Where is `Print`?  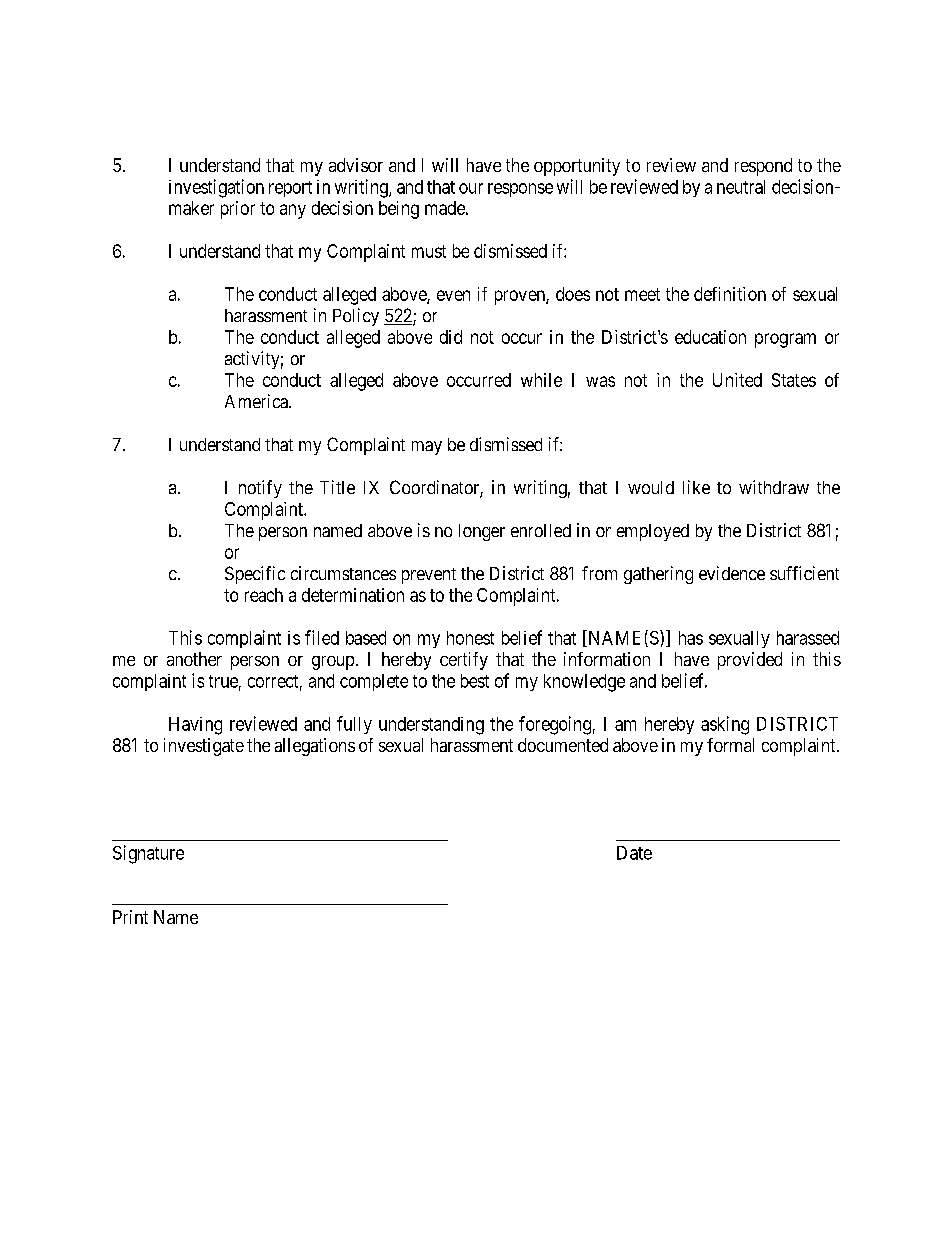
Print is located at coordinates (130, 917).
